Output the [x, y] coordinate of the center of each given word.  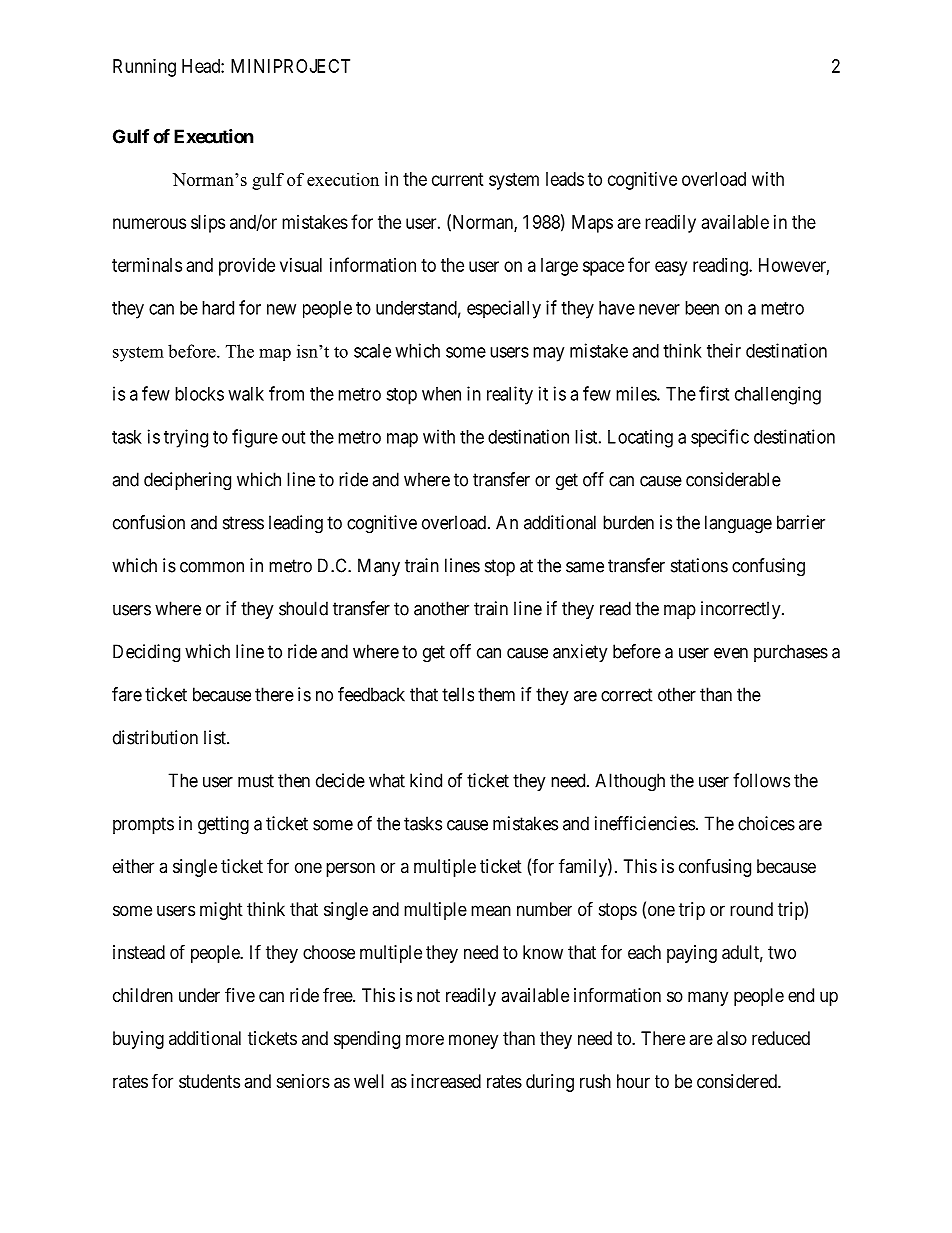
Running [144, 68]
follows [761, 780]
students [209, 1081]
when [441, 394]
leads [565, 179]
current [458, 179]
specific [720, 438]
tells [458, 694]
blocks [199, 394]
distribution [155, 737]
